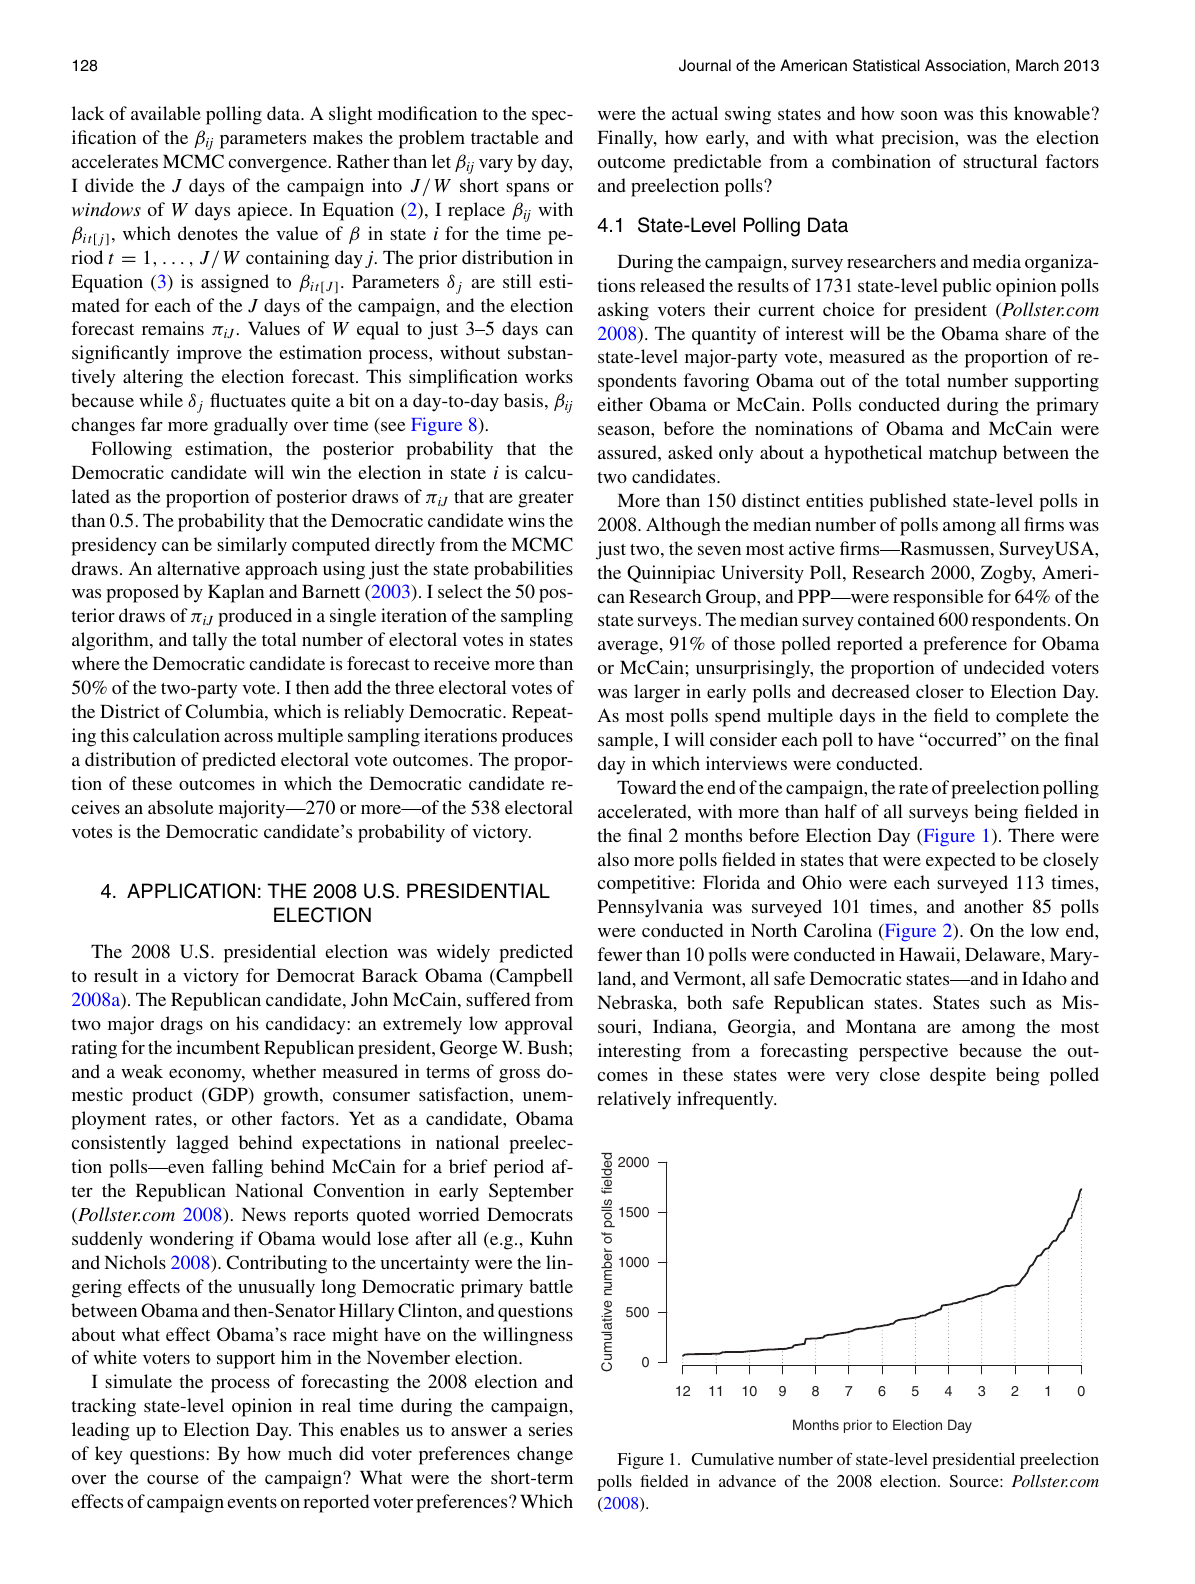 The image size is (1195, 1584). Describe the element at coordinates (919, 115) in the screenshot. I see `soon` at that location.
